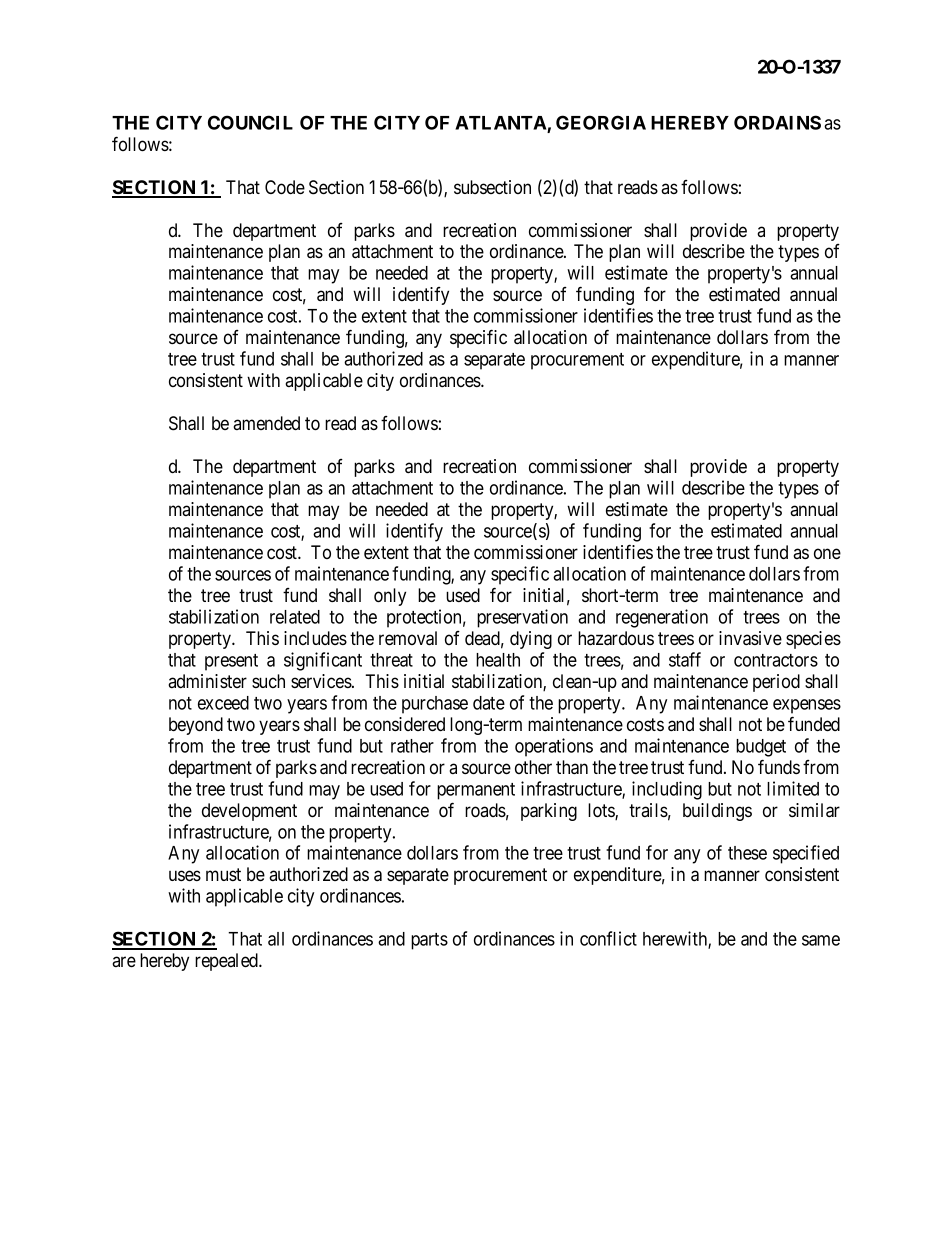 The height and width of the screenshot is (1233, 952). What do you see at coordinates (390, 597) in the screenshot?
I see `only` at bounding box center [390, 597].
